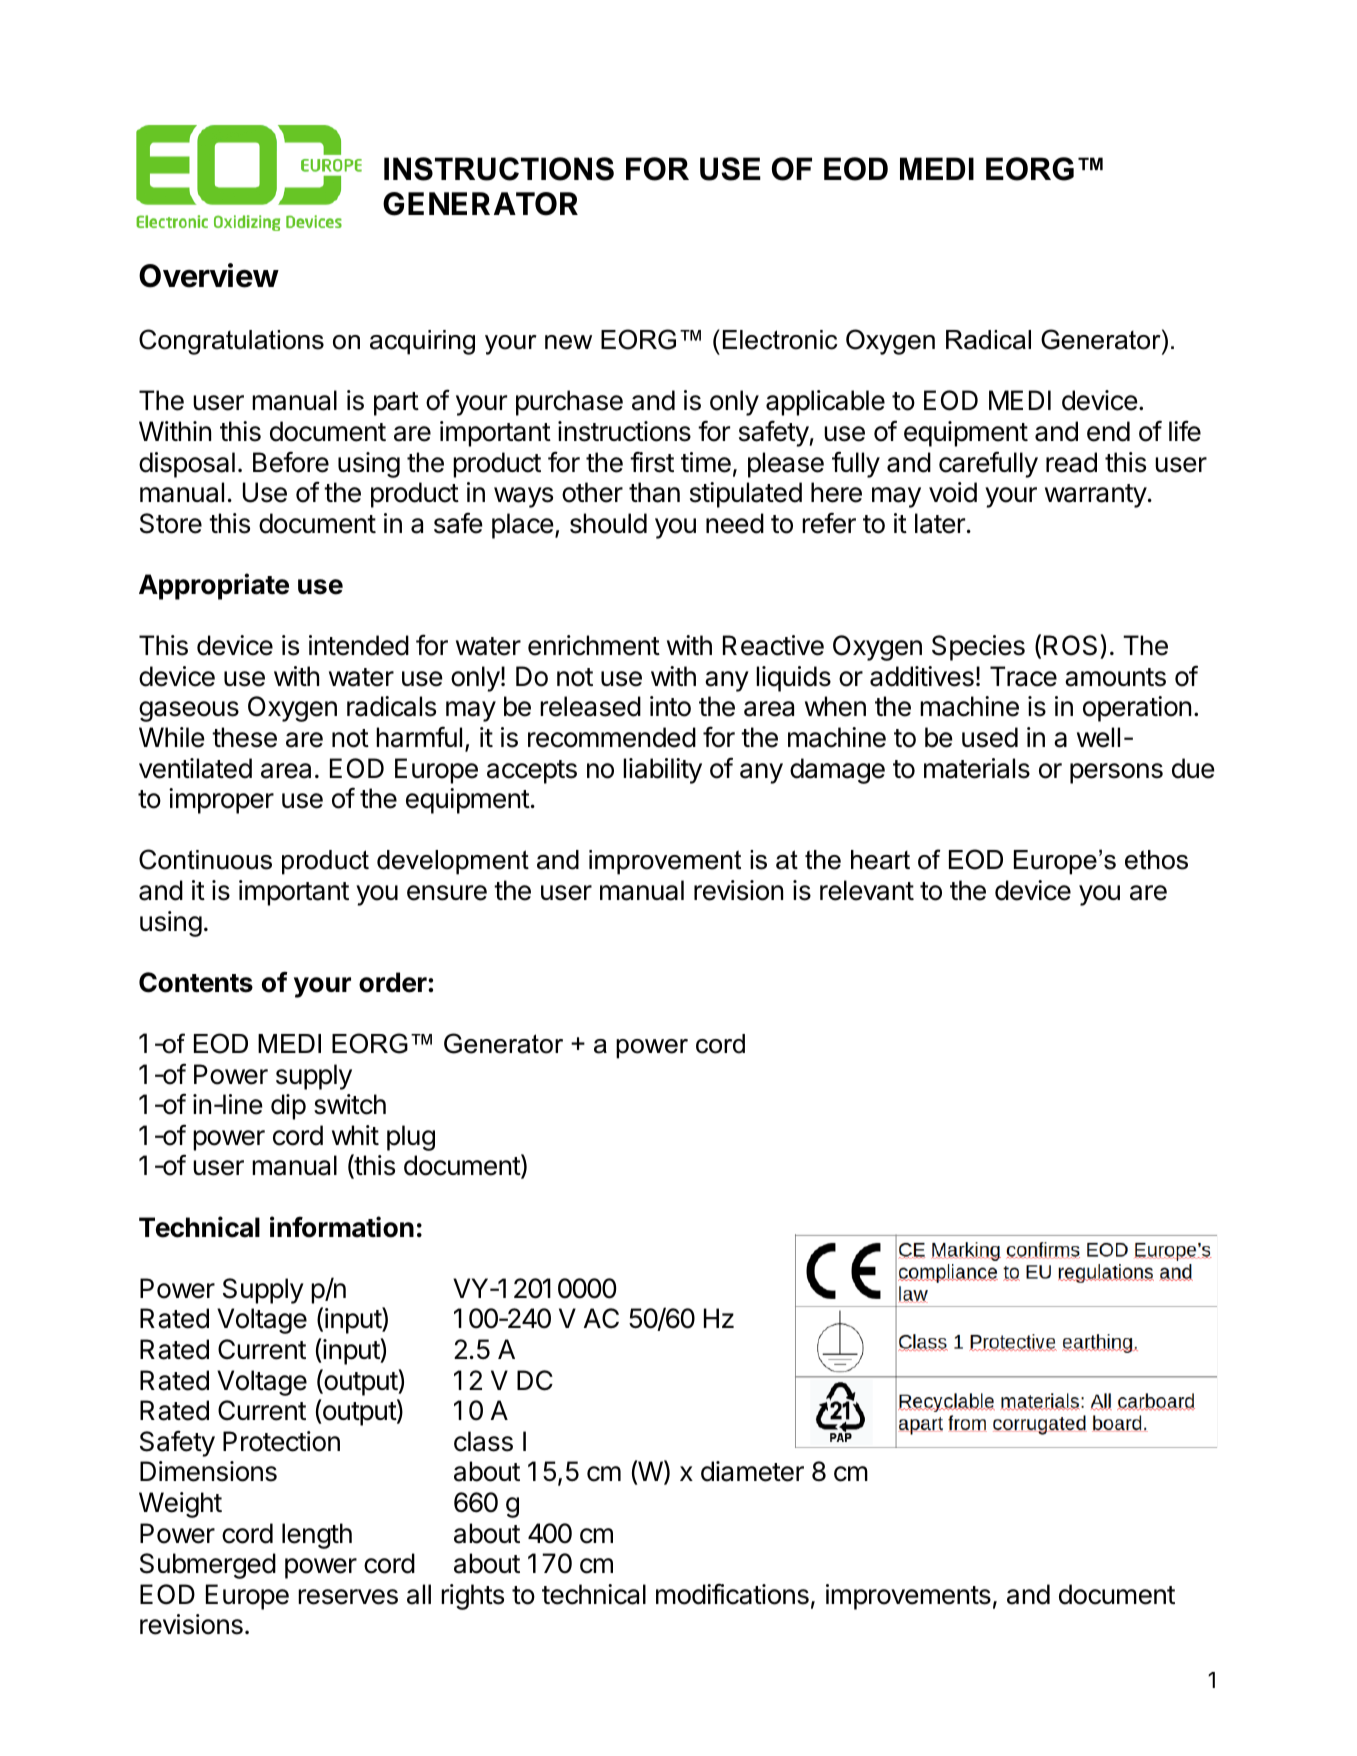 The image size is (1357, 1756). I want to click on length, so click(317, 1536).
